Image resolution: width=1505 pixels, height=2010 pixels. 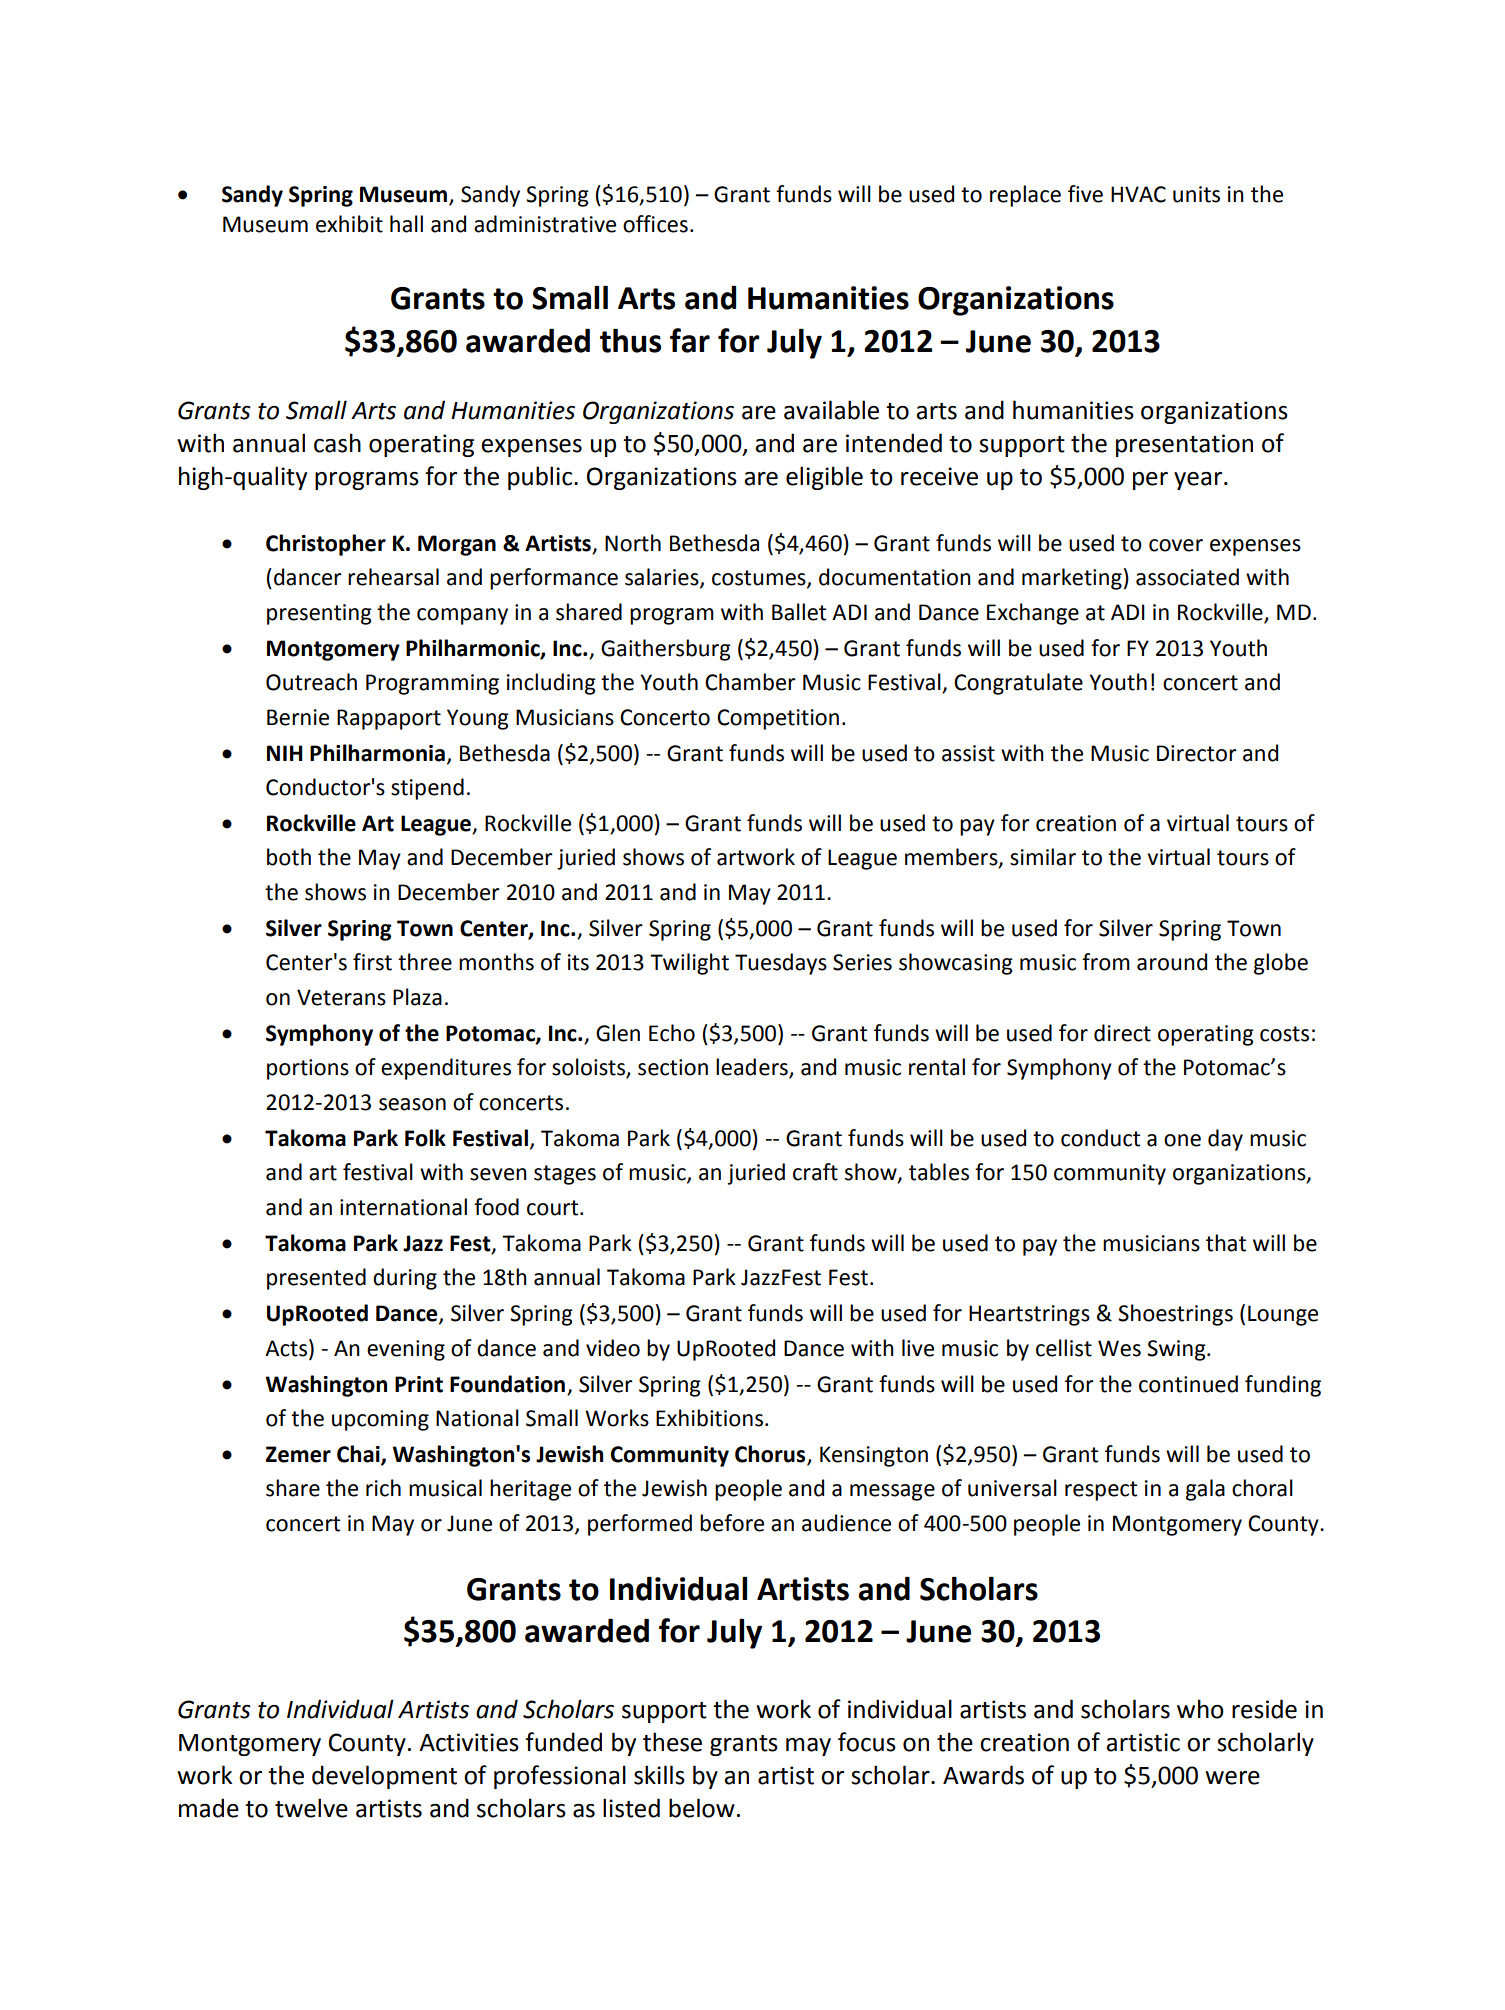 I want to click on that, so click(x=1226, y=1243).
